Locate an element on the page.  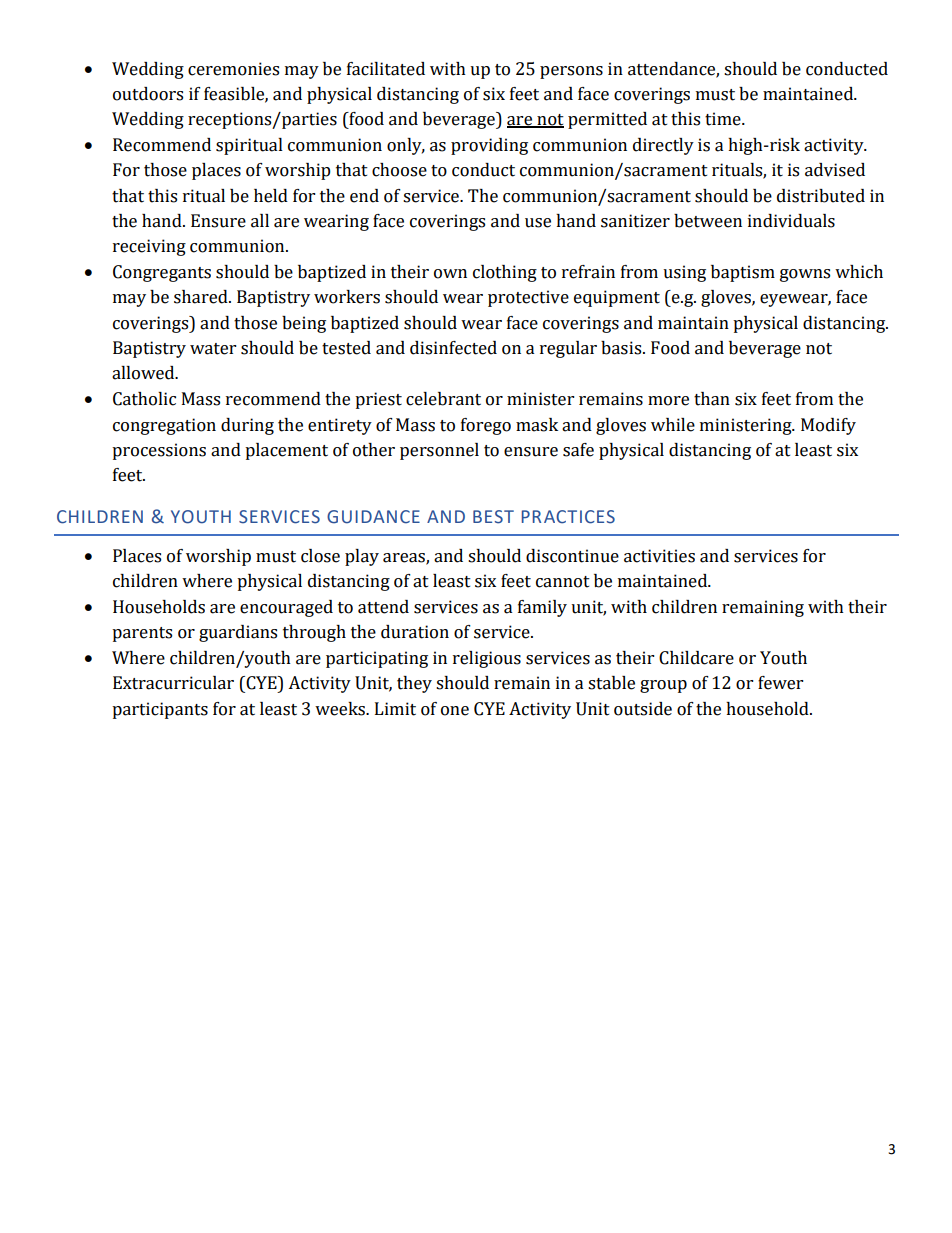
persons is located at coordinates (571, 72).
